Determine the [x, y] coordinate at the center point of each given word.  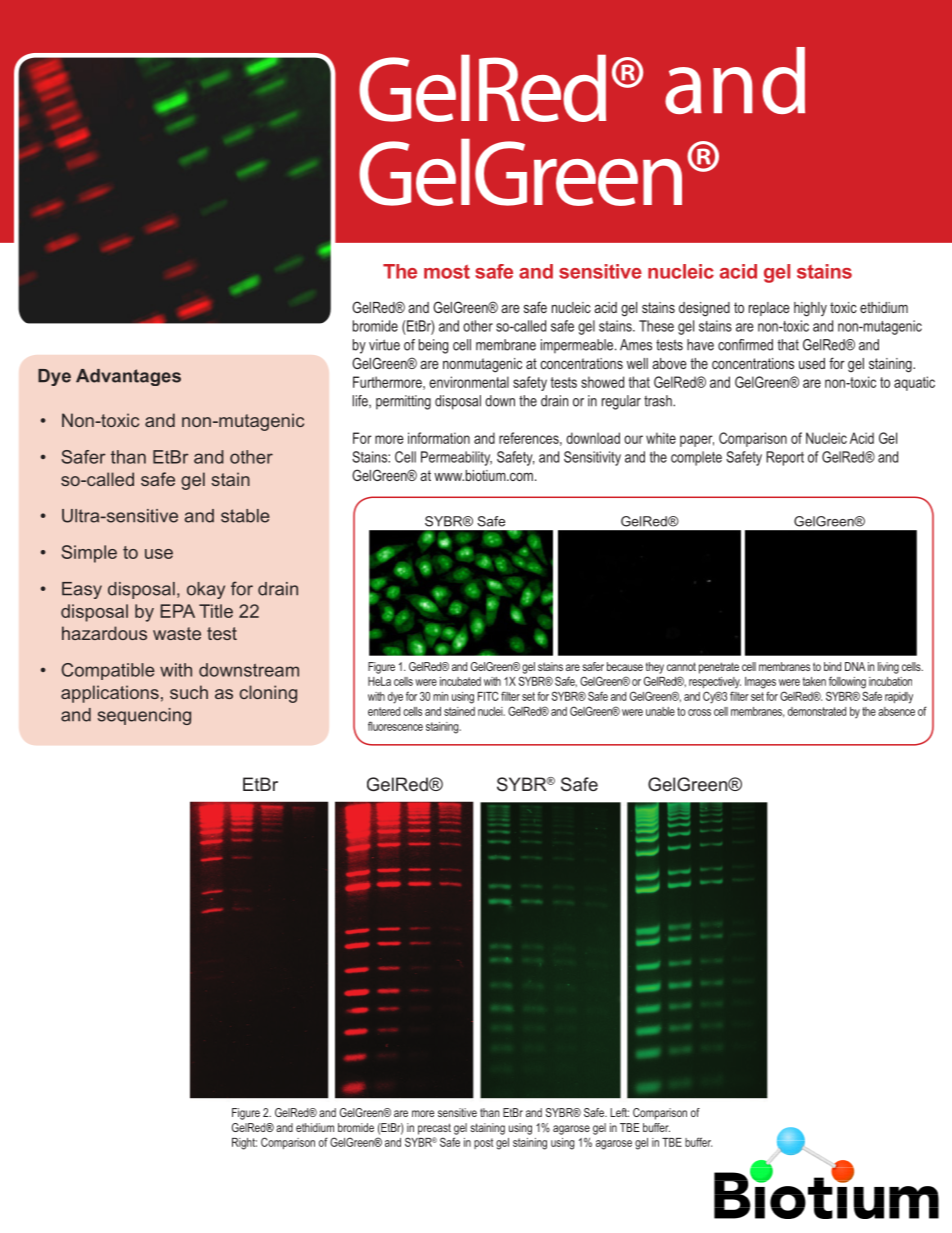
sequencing [144, 716]
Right [244, 1144]
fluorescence [395, 726]
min [440, 696]
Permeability [456, 458]
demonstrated [817, 711]
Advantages [128, 377]
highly [810, 309]
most [447, 271]
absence [896, 711]
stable [245, 516]
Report [785, 458]
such [189, 692]
